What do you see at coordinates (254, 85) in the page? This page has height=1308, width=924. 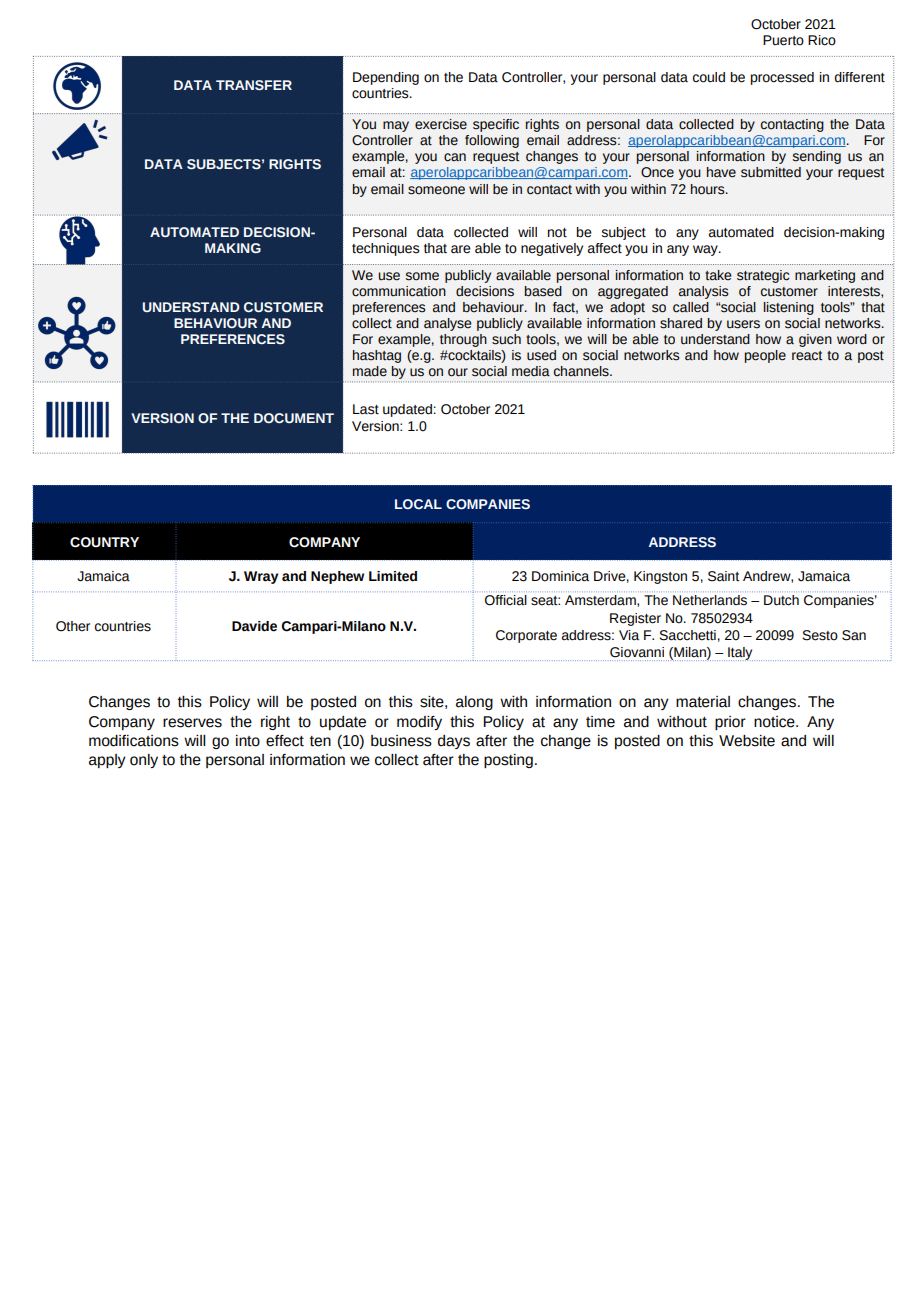 I see `TRANSFER` at bounding box center [254, 85].
